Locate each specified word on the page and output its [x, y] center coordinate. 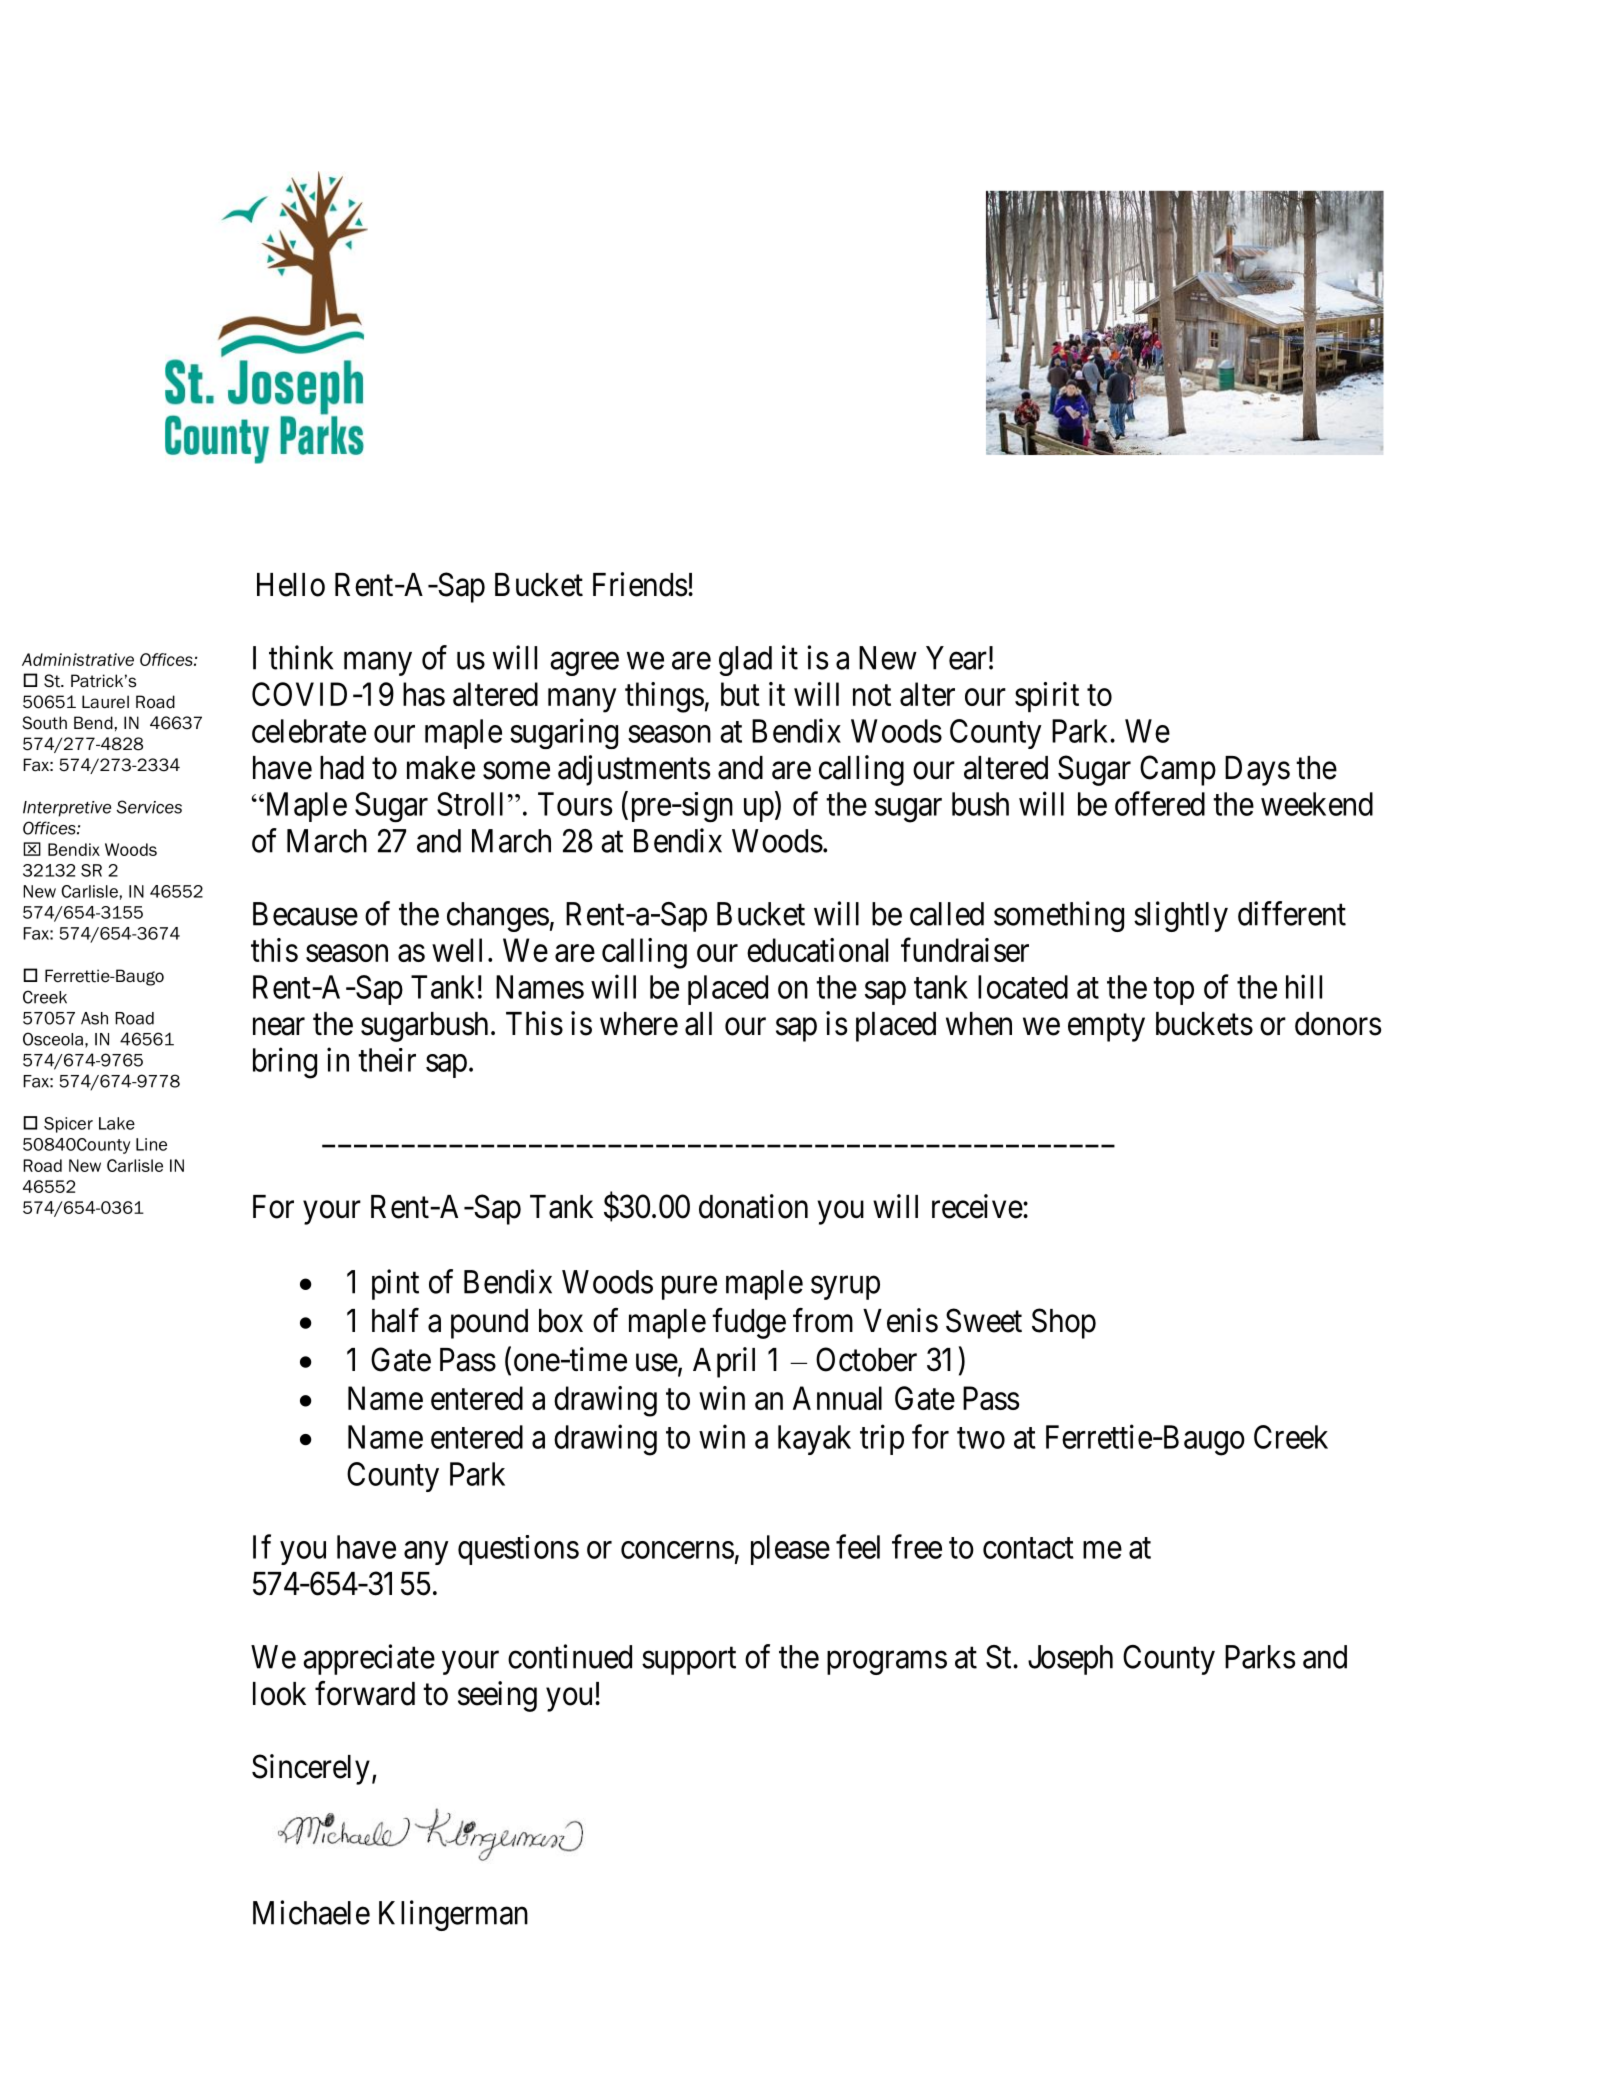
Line [151, 1144]
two [981, 1438]
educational [817, 950]
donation [753, 1206]
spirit [1047, 697]
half [395, 1320]
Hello [291, 585]
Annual [837, 1398]
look [279, 1694]
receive [977, 1206]
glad [745, 661]
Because [305, 914]
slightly [1181, 916]
